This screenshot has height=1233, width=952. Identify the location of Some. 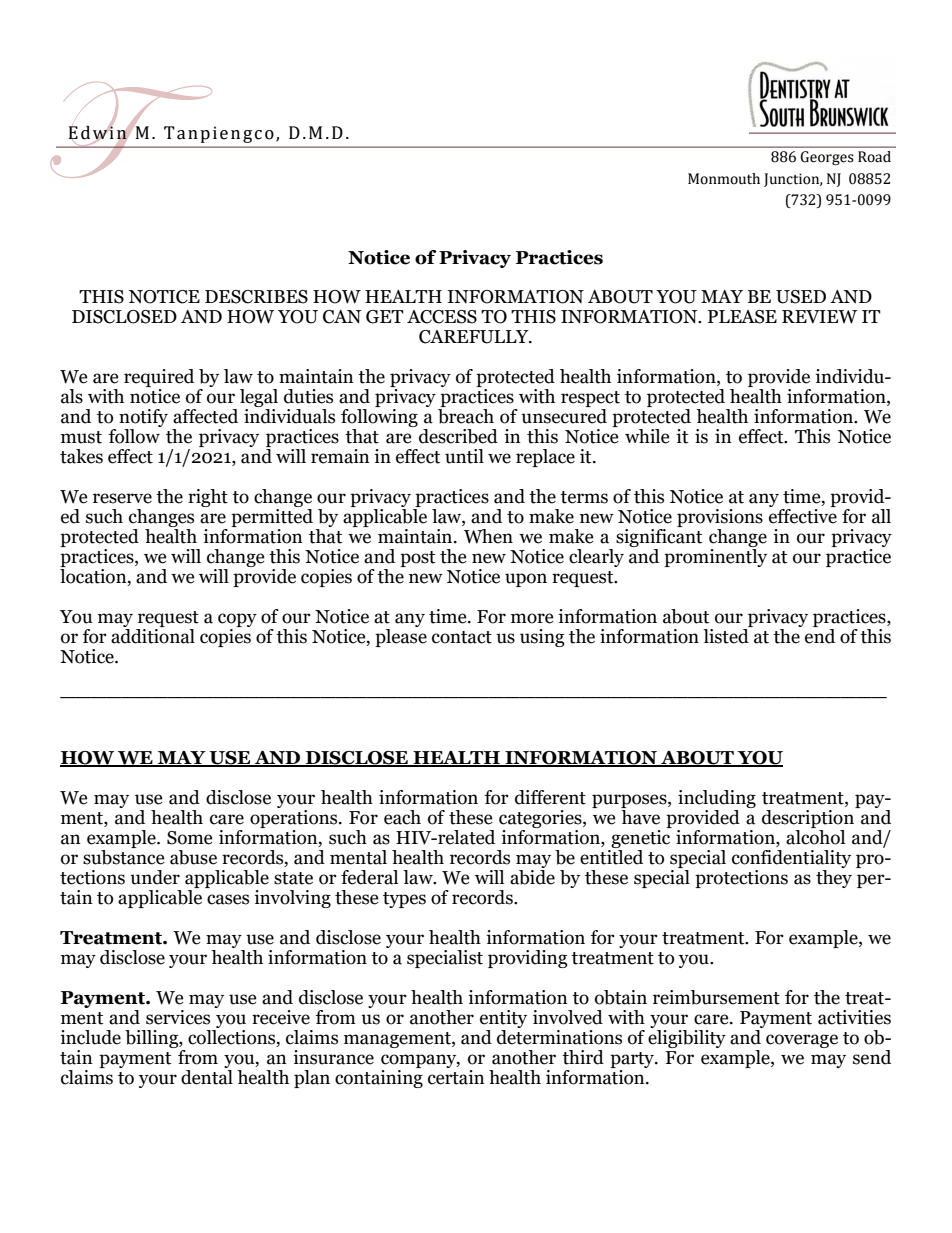
(190, 838).
